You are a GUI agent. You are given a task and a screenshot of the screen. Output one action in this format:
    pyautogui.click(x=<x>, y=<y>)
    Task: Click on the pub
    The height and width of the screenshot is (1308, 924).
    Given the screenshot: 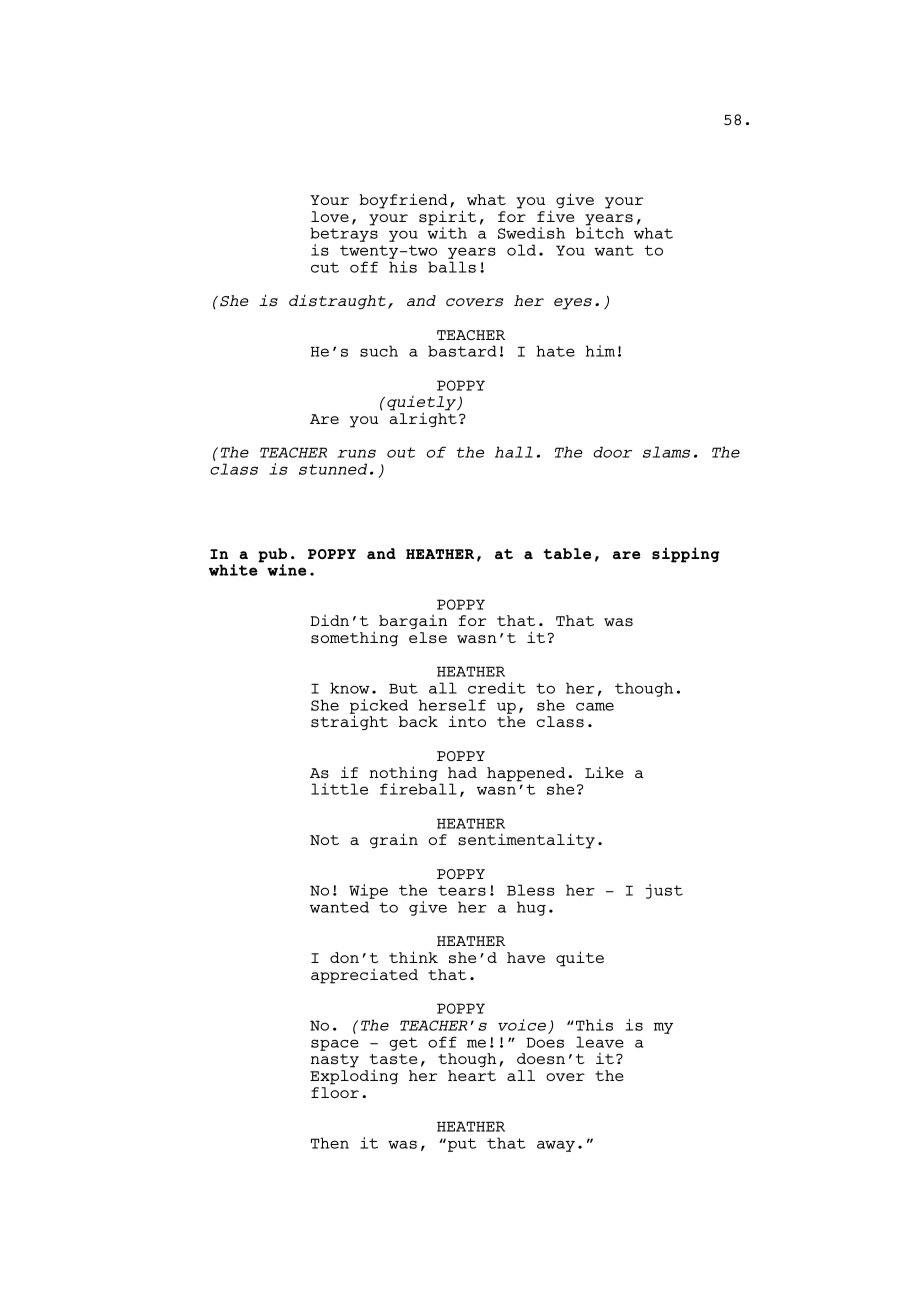 What is the action you would take?
    pyautogui.click(x=272, y=556)
